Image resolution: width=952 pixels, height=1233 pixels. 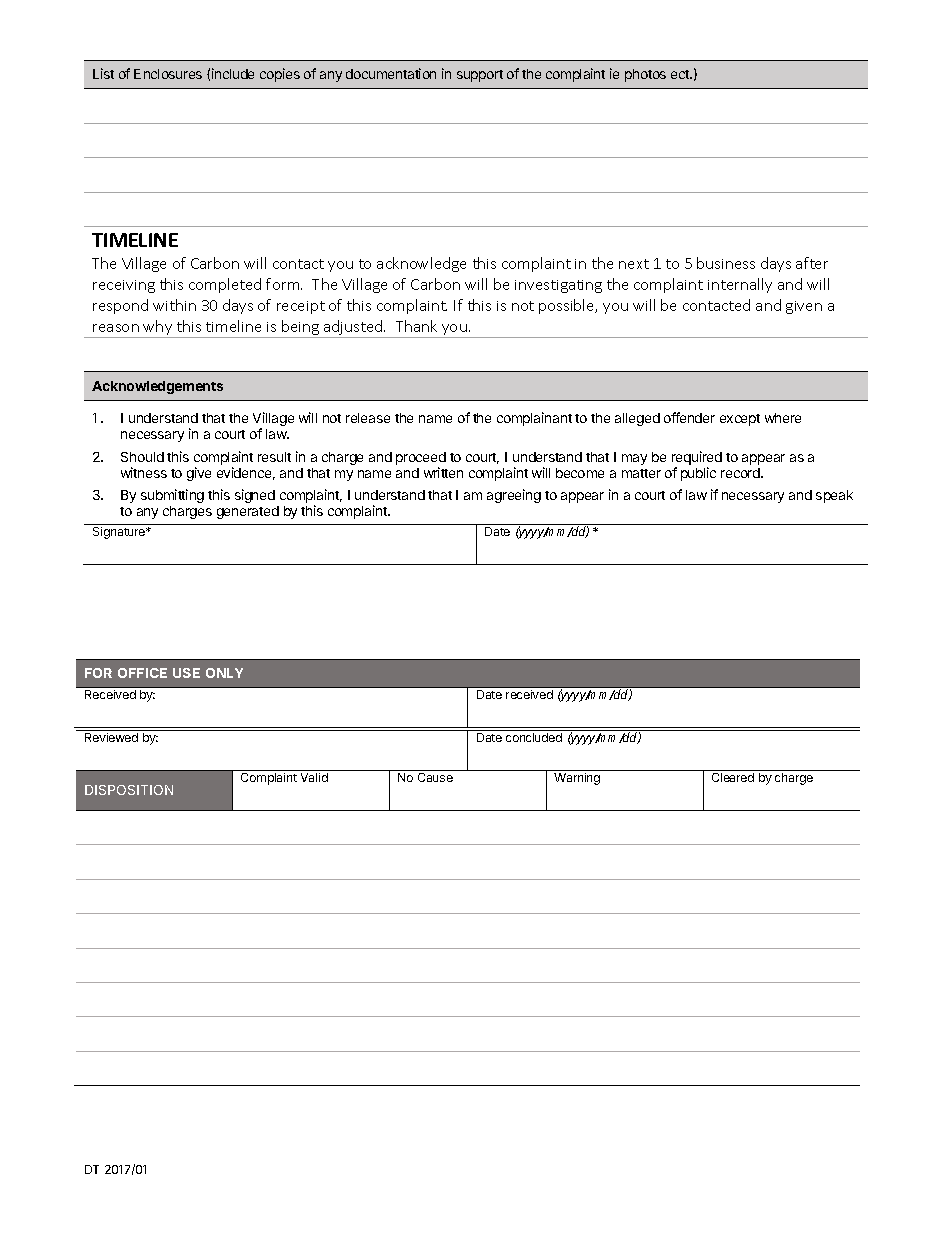 I want to click on support, so click(x=480, y=76).
